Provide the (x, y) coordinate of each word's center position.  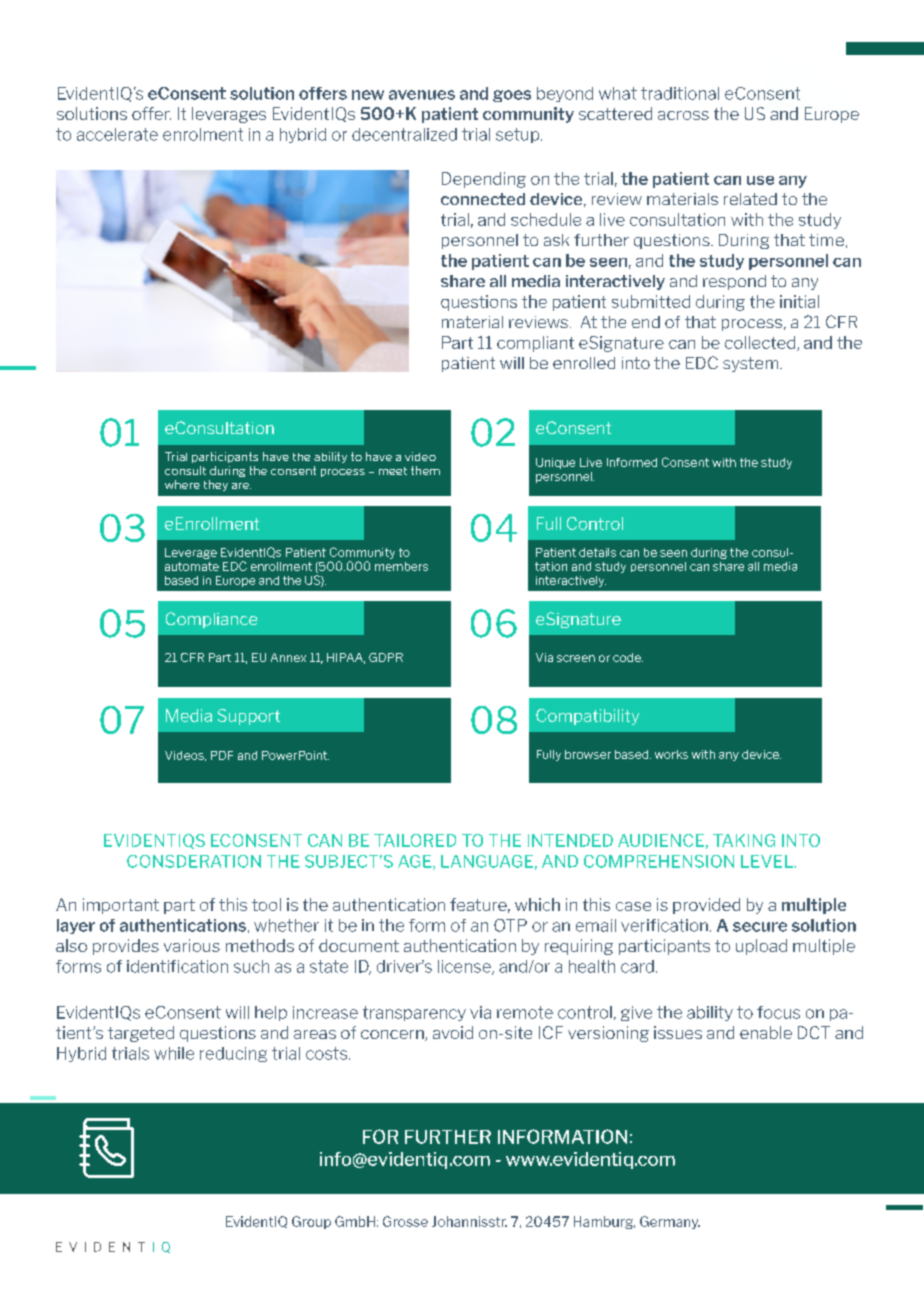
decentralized (404, 134)
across (683, 115)
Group (311, 1222)
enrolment (203, 134)
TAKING (744, 840)
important (121, 906)
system (752, 364)
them (425, 470)
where (182, 484)
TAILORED (415, 840)
